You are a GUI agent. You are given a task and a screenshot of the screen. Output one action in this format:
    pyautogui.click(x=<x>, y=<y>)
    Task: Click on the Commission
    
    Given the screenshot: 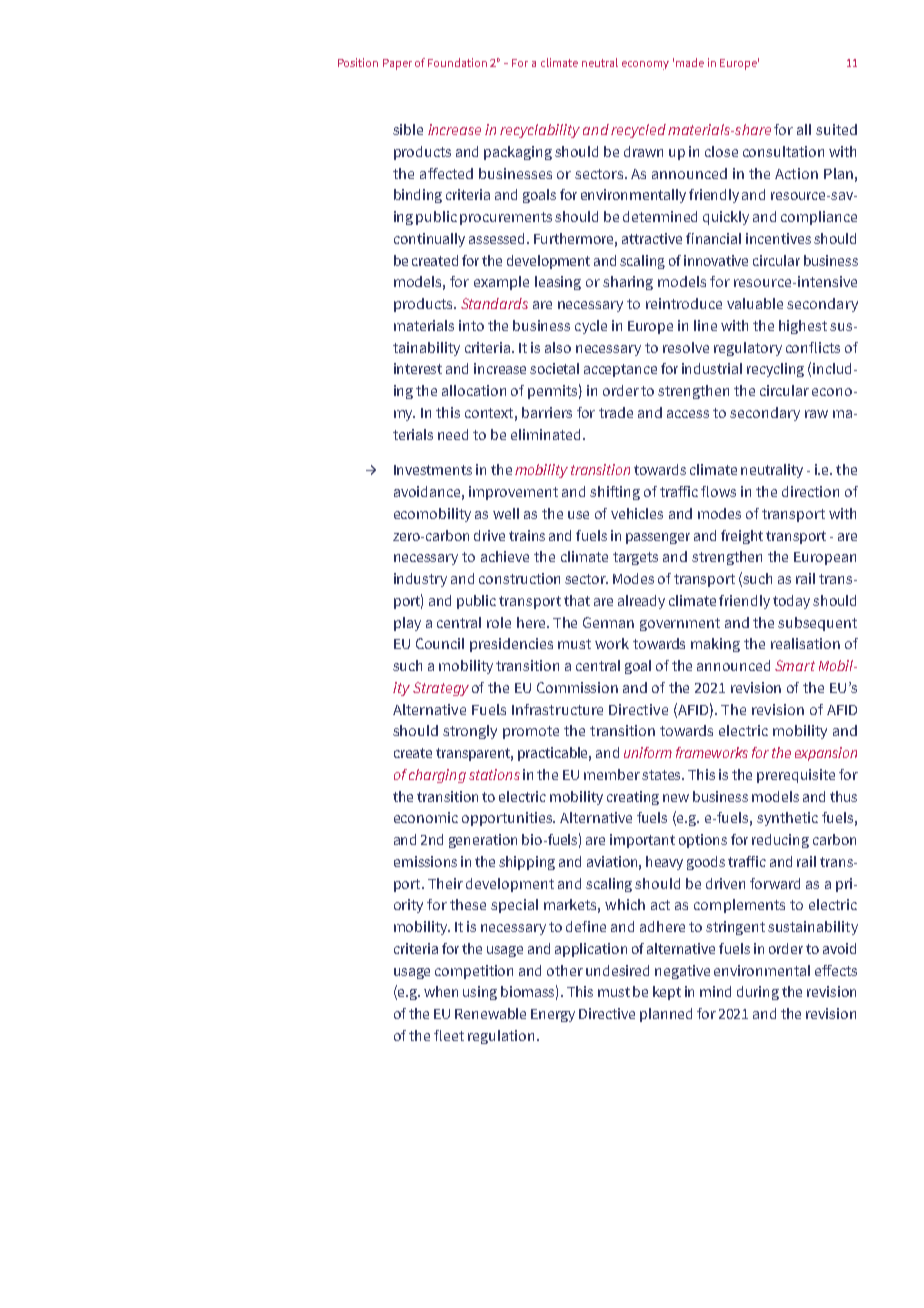 What is the action you would take?
    pyautogui.click(x=577, y=687)
